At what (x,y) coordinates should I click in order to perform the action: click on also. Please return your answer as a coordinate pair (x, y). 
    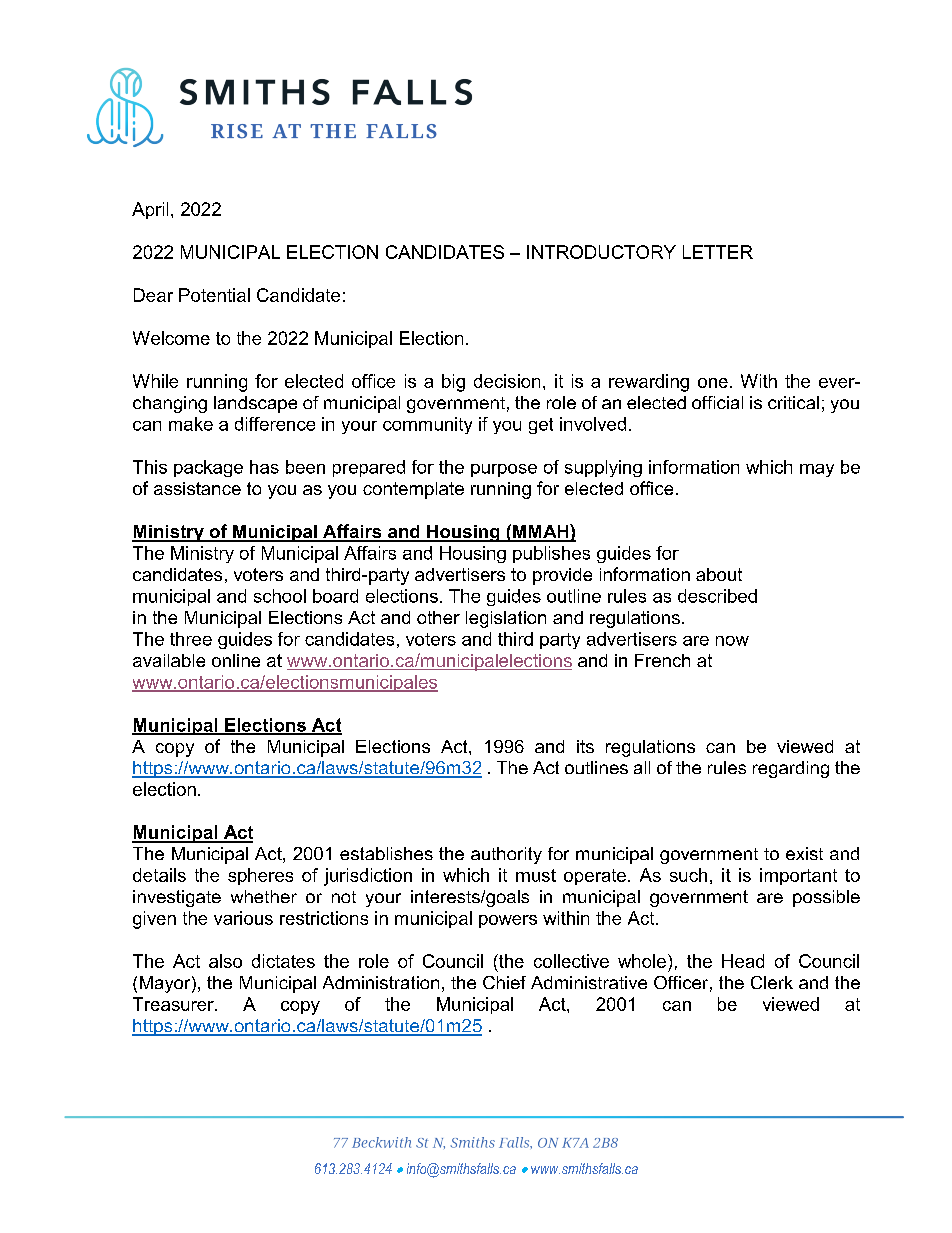
    Looking at the image, I should click on (225, 961).
